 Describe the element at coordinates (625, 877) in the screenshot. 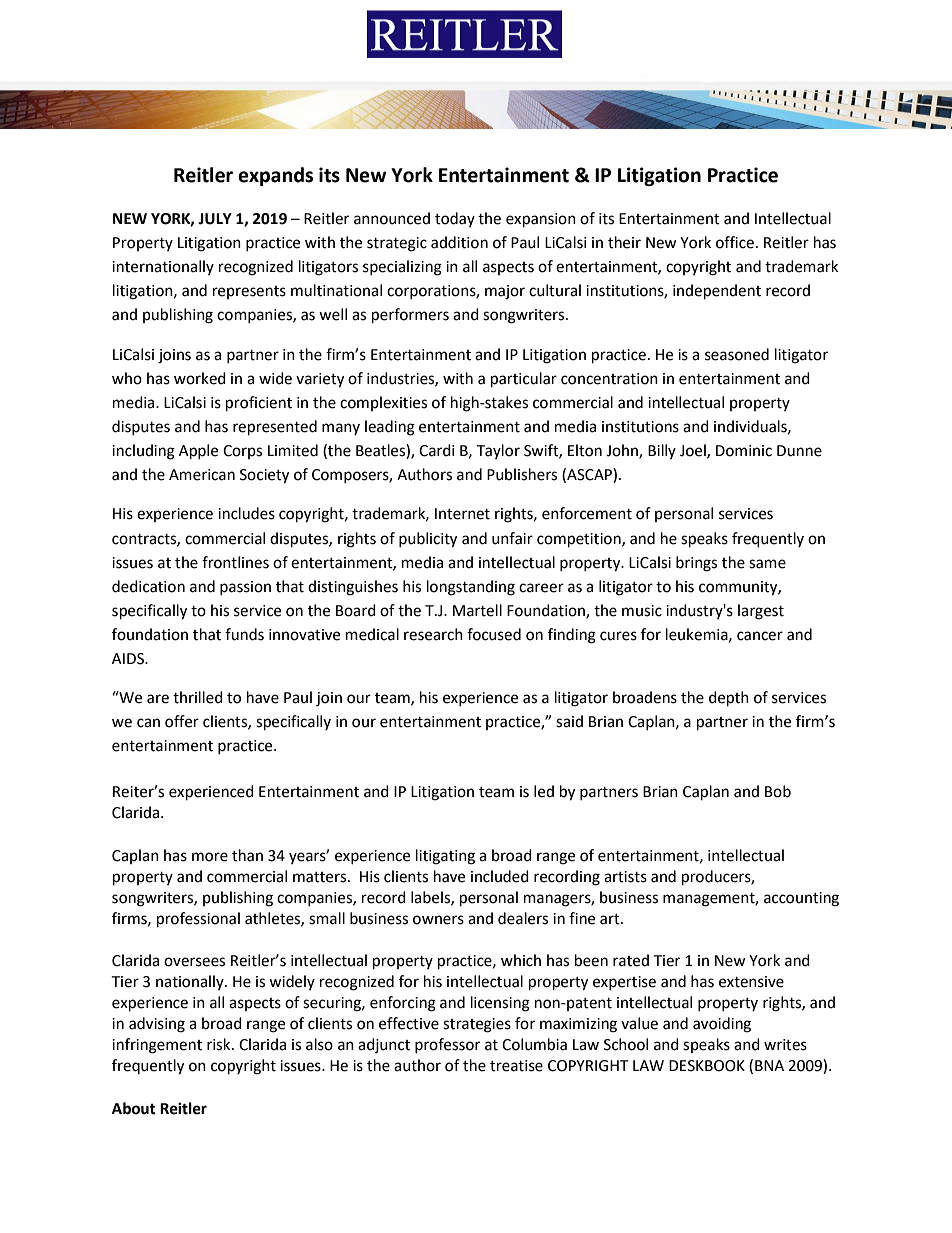

I see `artists` at that location.
